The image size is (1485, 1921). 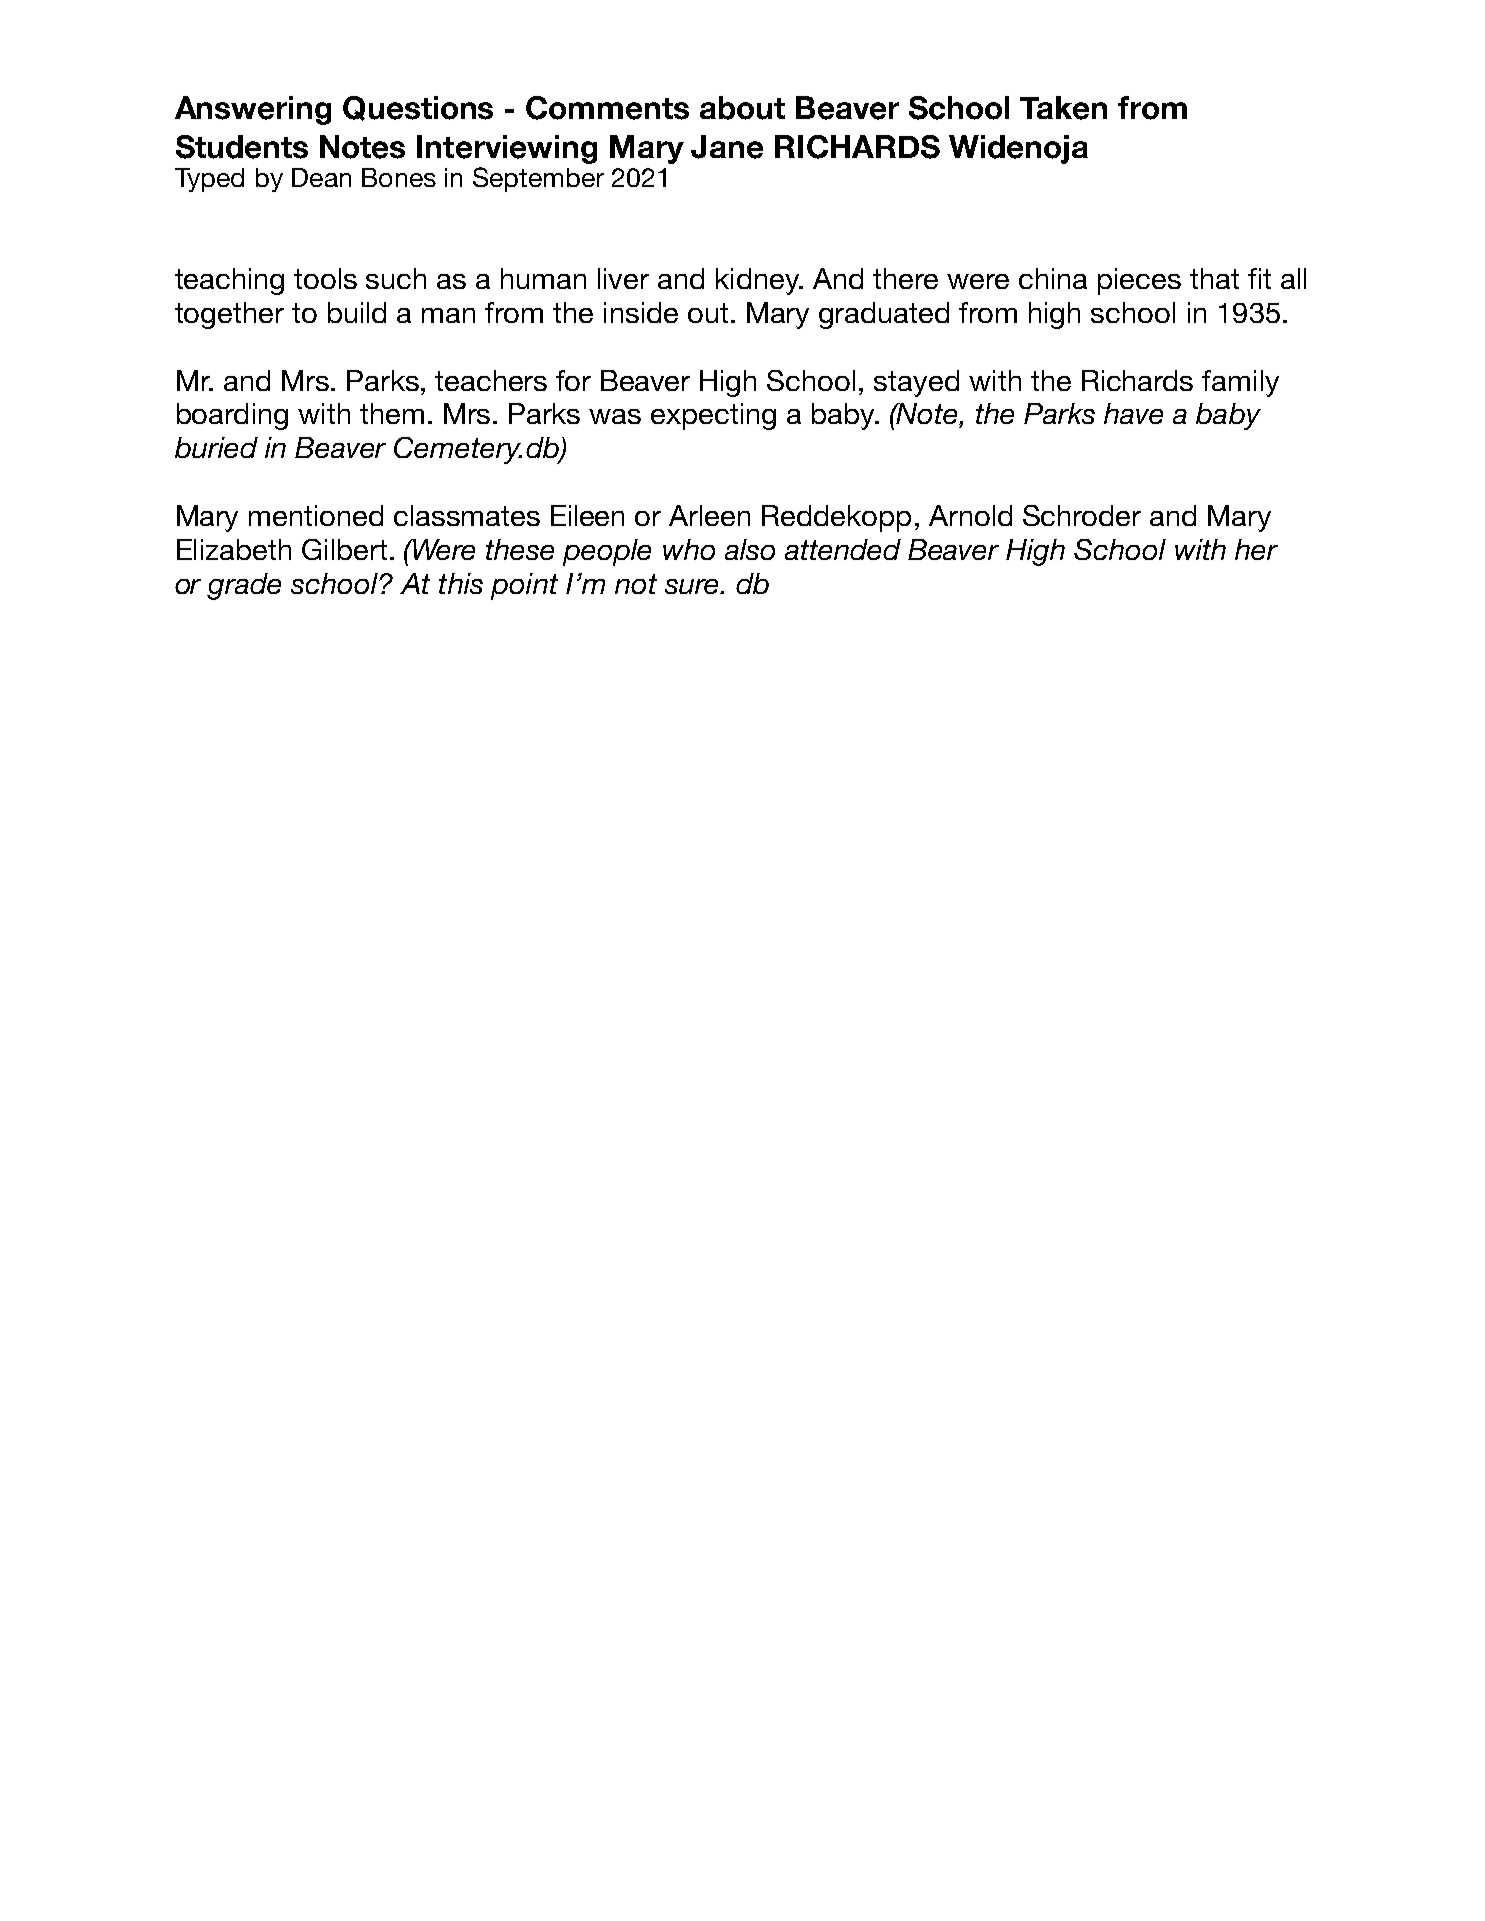 What do you see at coordinates (693, 586) in the image?
I see `sure` at bounding box center [693, 586].
